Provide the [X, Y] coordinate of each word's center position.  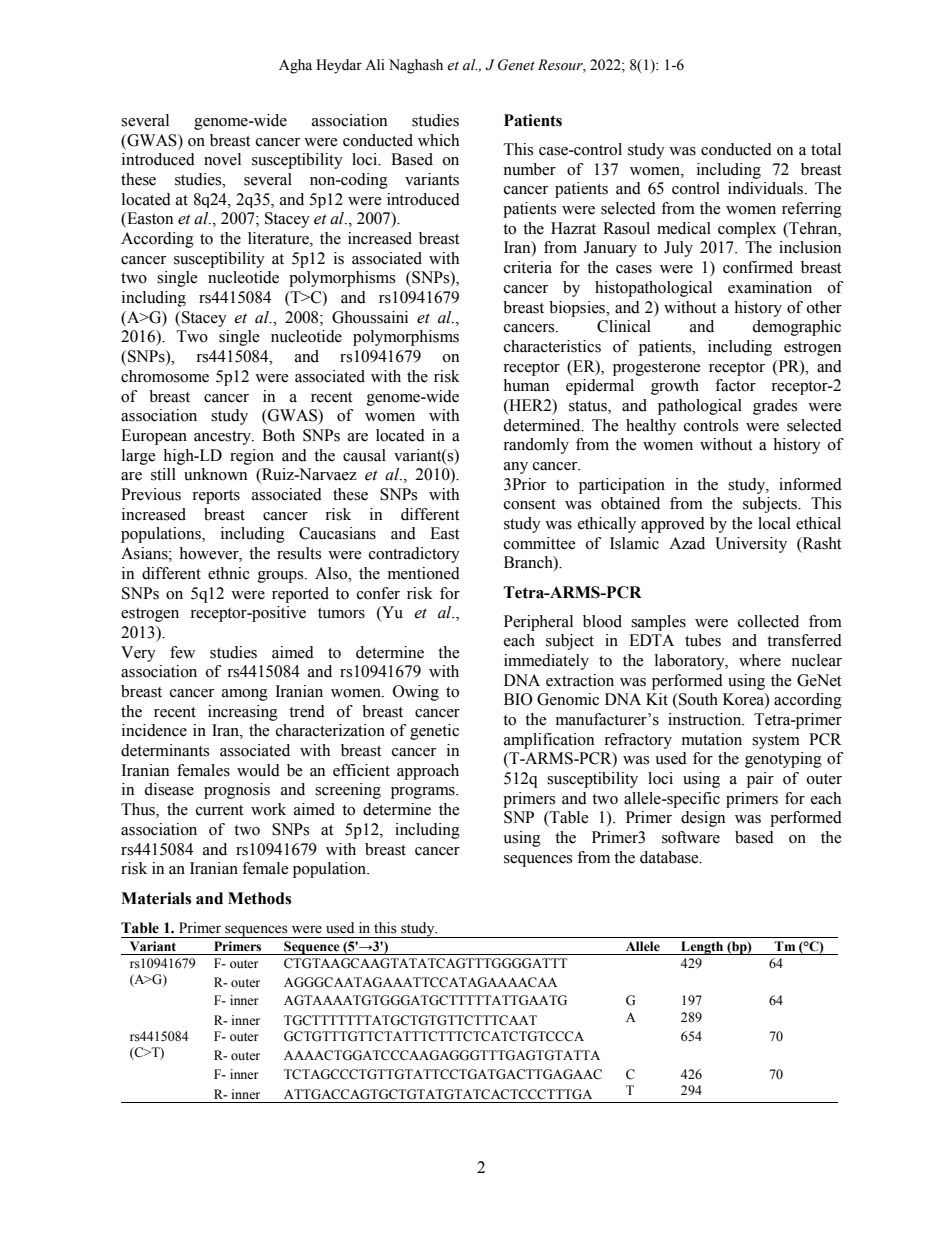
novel [222, 159]
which [438, 140]
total [826, 149]
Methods [259, 898]
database [670, 857]
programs [424, 793]
